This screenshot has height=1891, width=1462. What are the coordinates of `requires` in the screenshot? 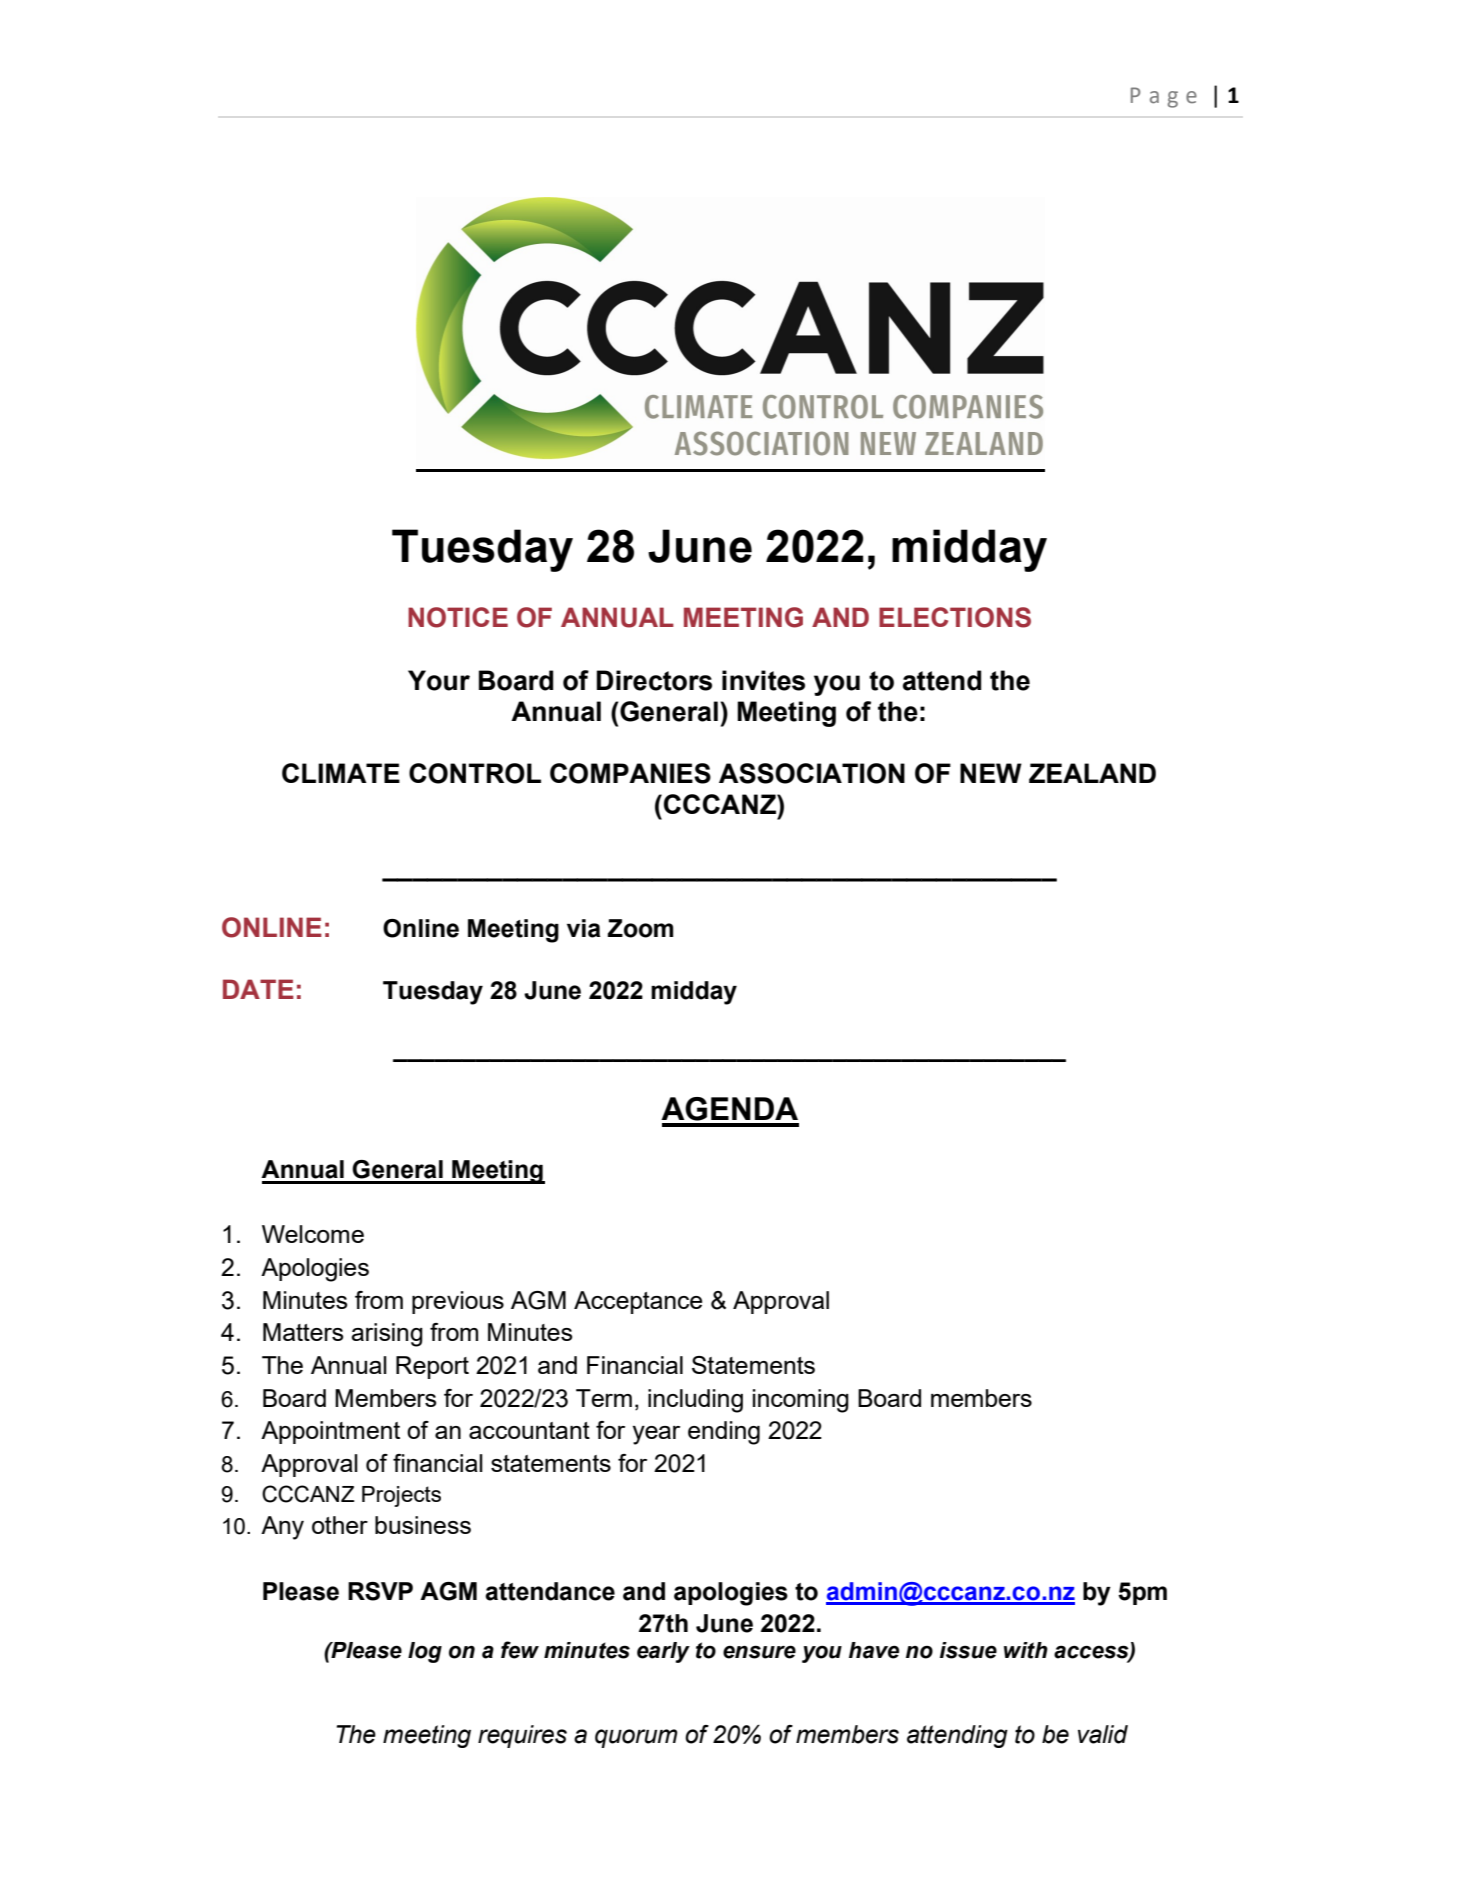 It's located at (522, 1736).
